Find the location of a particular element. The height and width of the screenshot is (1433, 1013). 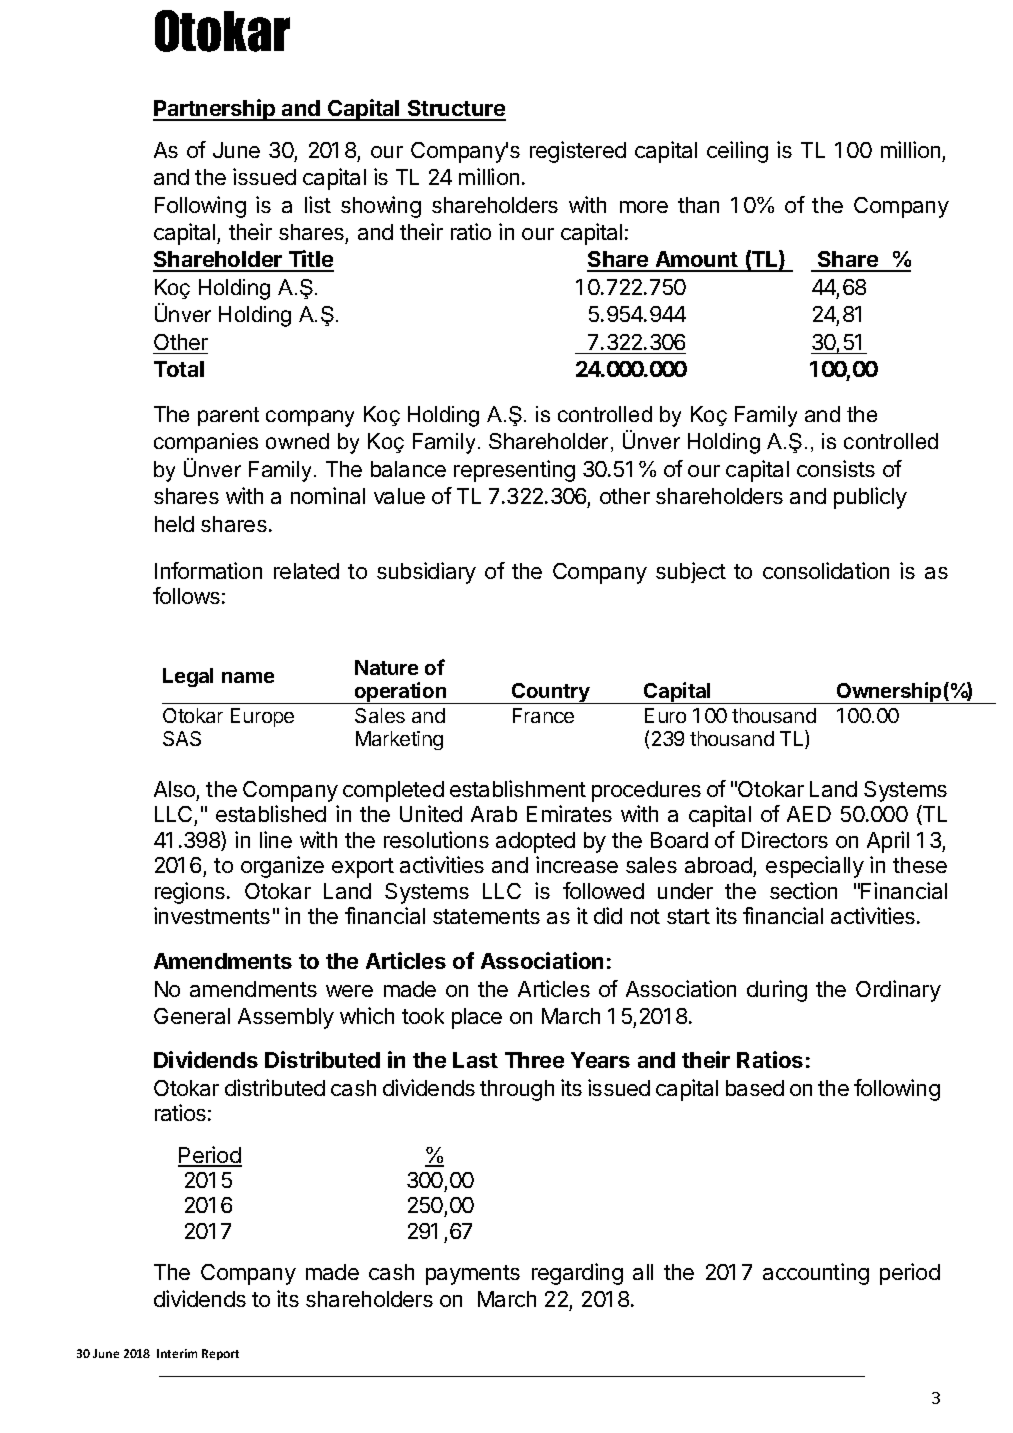

parent is located at coordinates (228, 416).
